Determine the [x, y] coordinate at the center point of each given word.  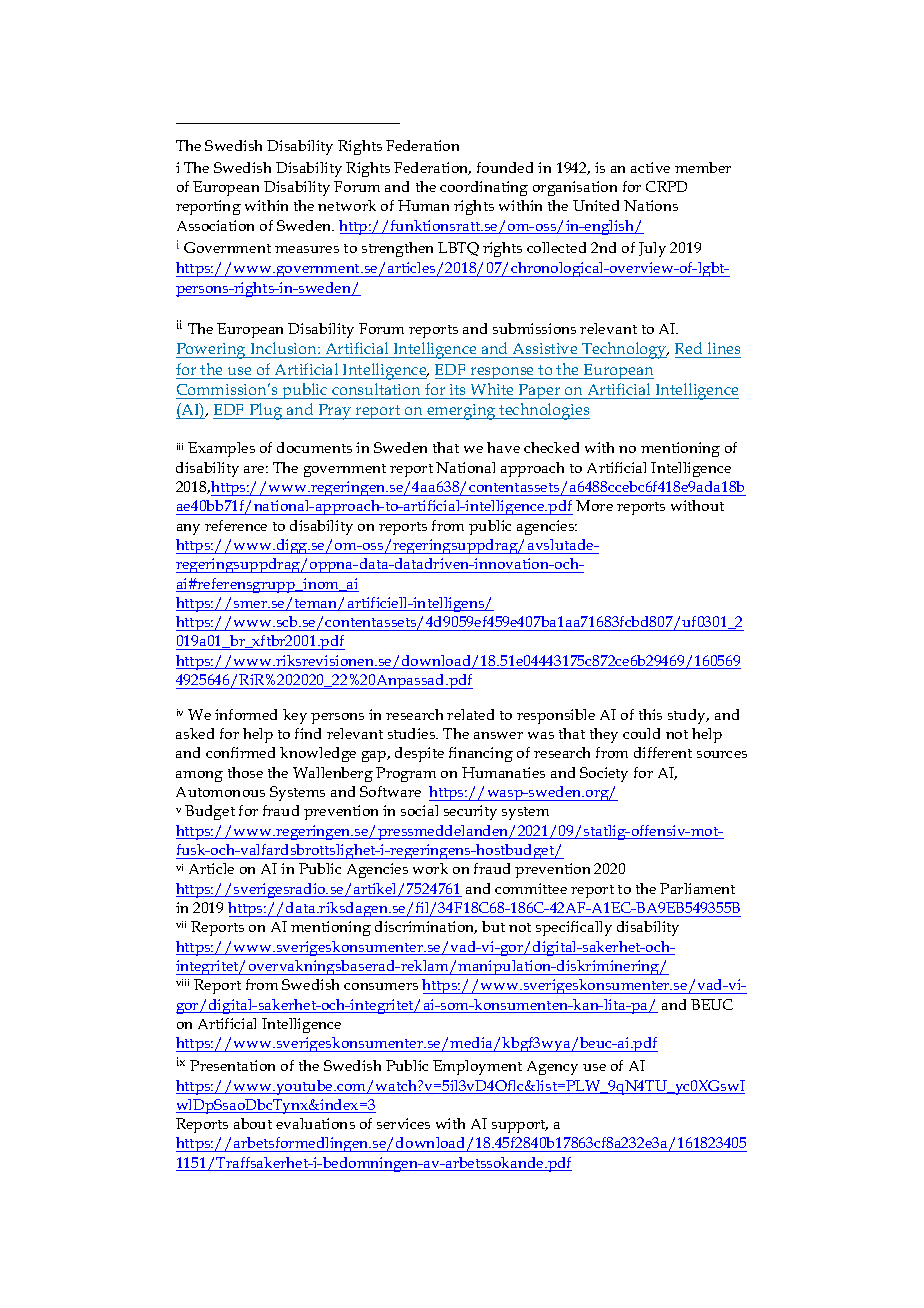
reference [236, 525]
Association [215, 225]
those [245, 772]
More [594, 505]
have [503, 447]
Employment [477, 1067]
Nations [651, 205]
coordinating [484, 188]
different [663, 752]
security [470, 812]
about [253, 1123]
